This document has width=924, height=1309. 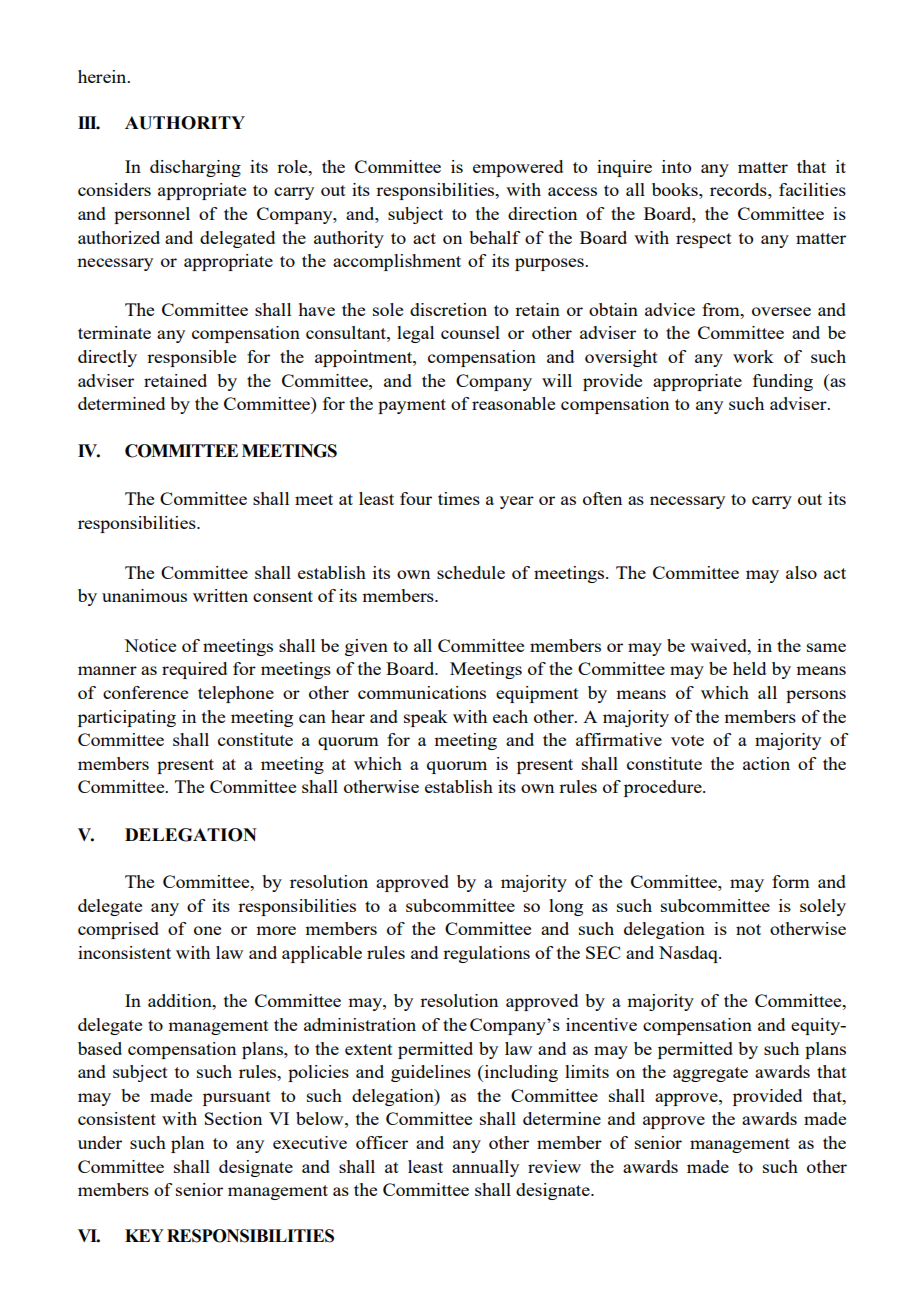 What do you see at coordinates (677, 166) in the document?
I see `into` at bounding box center [677, 166].
